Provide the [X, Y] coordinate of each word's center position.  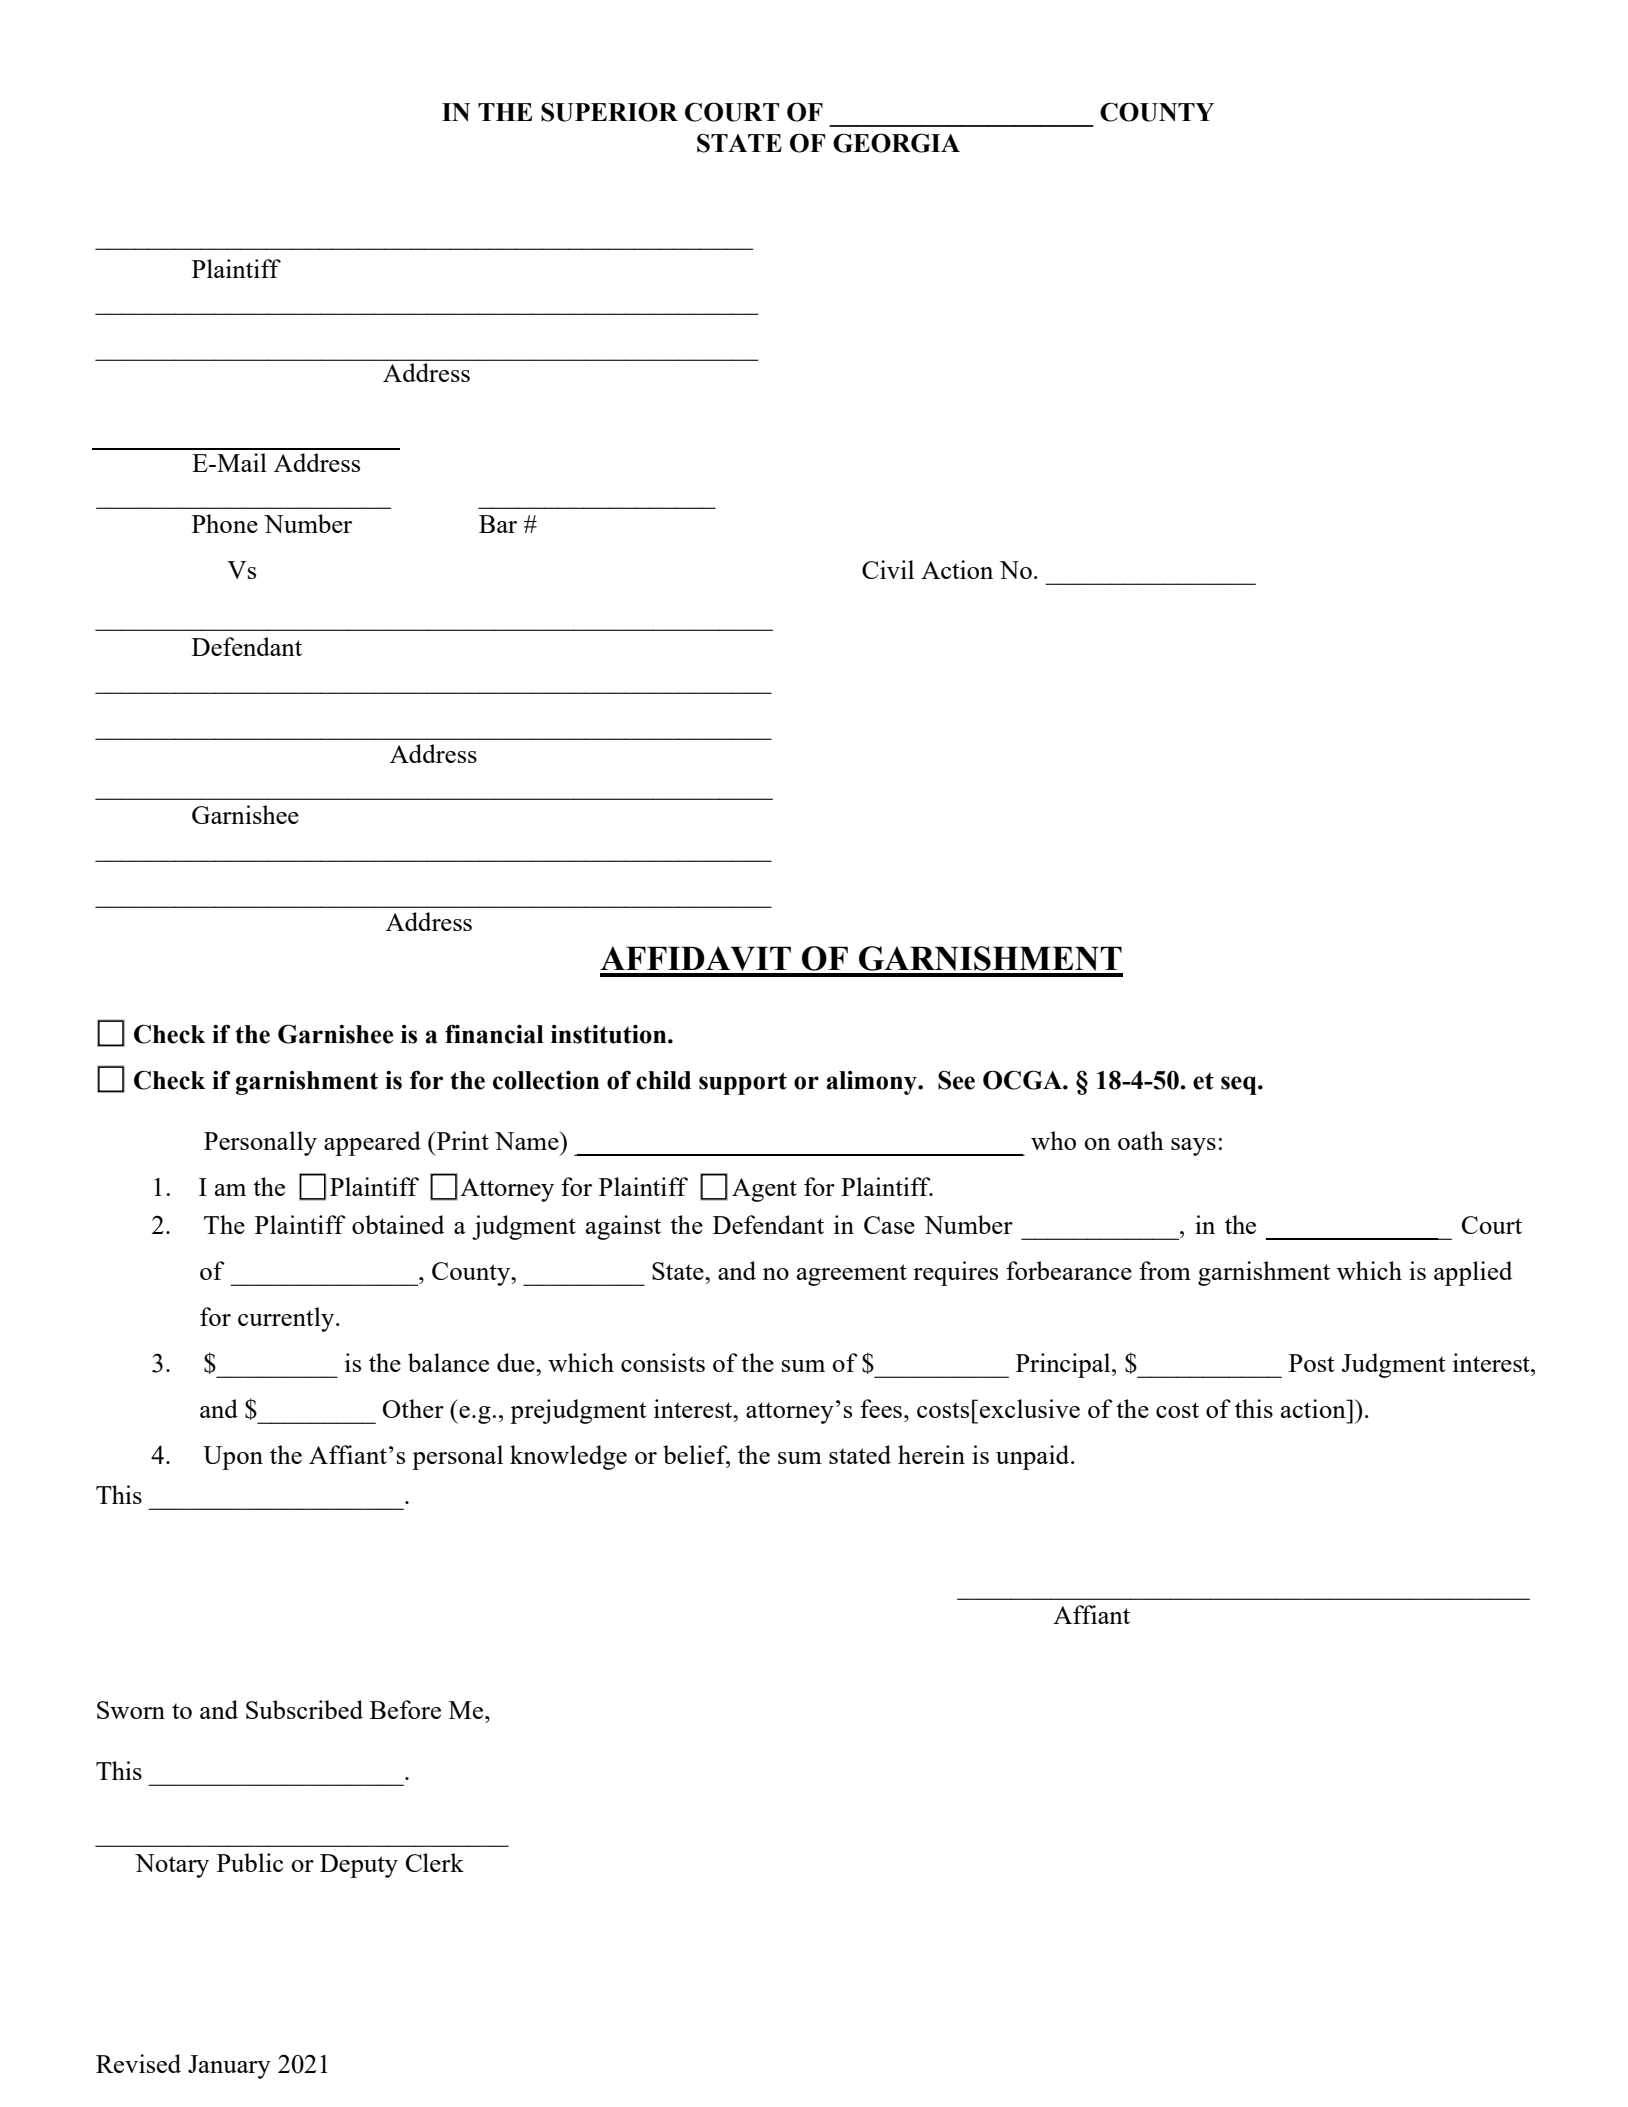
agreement [852, 1275]
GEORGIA [896, 143]
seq [1240, 1085]
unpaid [1034, 1457]
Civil [888, 569]
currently [287, 1319]
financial [494, 1034]
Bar [498, 524]
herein [931, 1454]
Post [1311, 1363]
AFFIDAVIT [695, 958]
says [1193, 1147]
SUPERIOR [609, 112]
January [229, 2067]
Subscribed [304, 1709]
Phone [225, 523]
